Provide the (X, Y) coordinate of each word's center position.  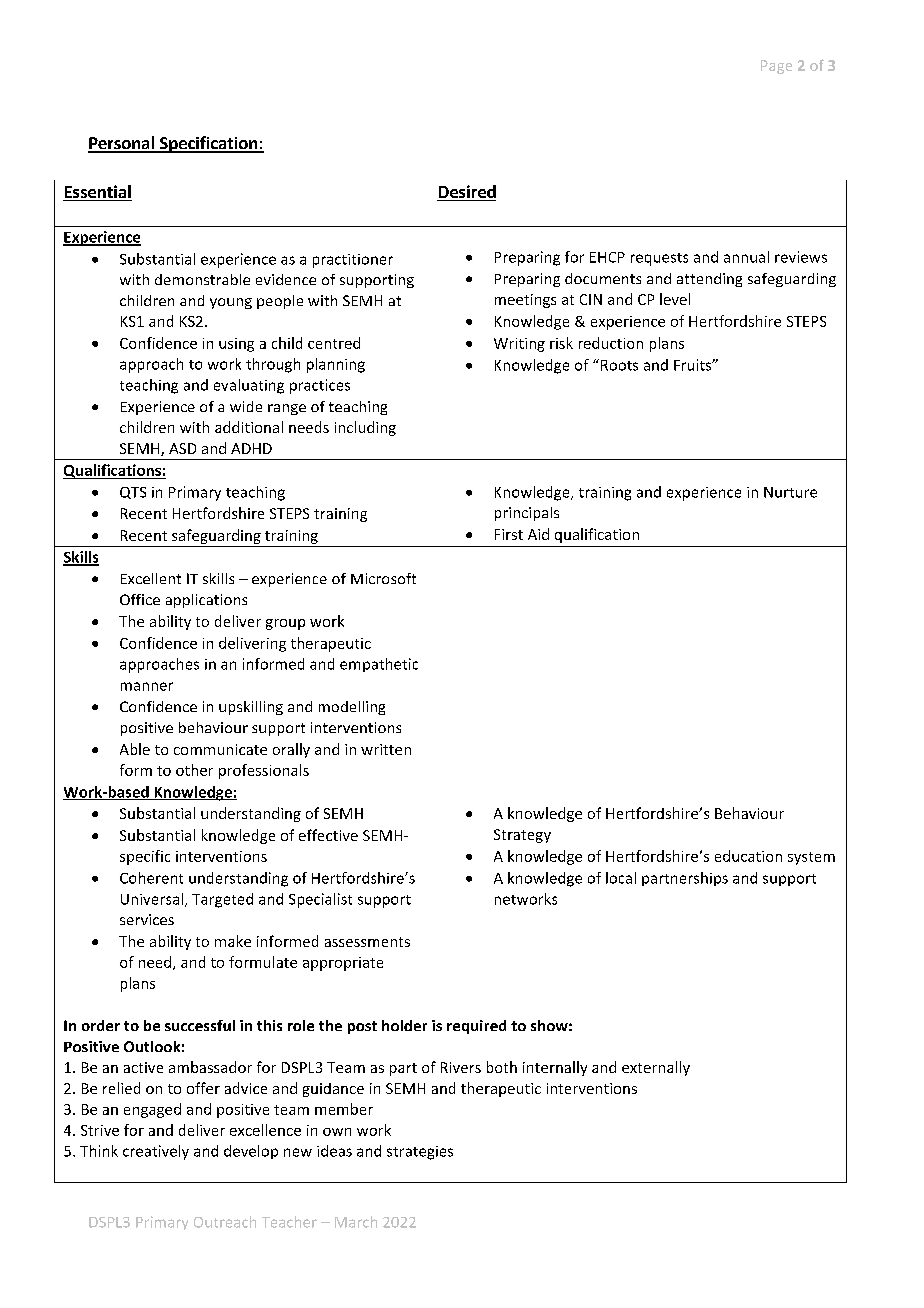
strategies (420, 1153)
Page (776, 67)
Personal (122, 144)
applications (206, 601)
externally (656, 1068)
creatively (156, 1152)
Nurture (790, 492)
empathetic (379, 665)
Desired (466, 193)
